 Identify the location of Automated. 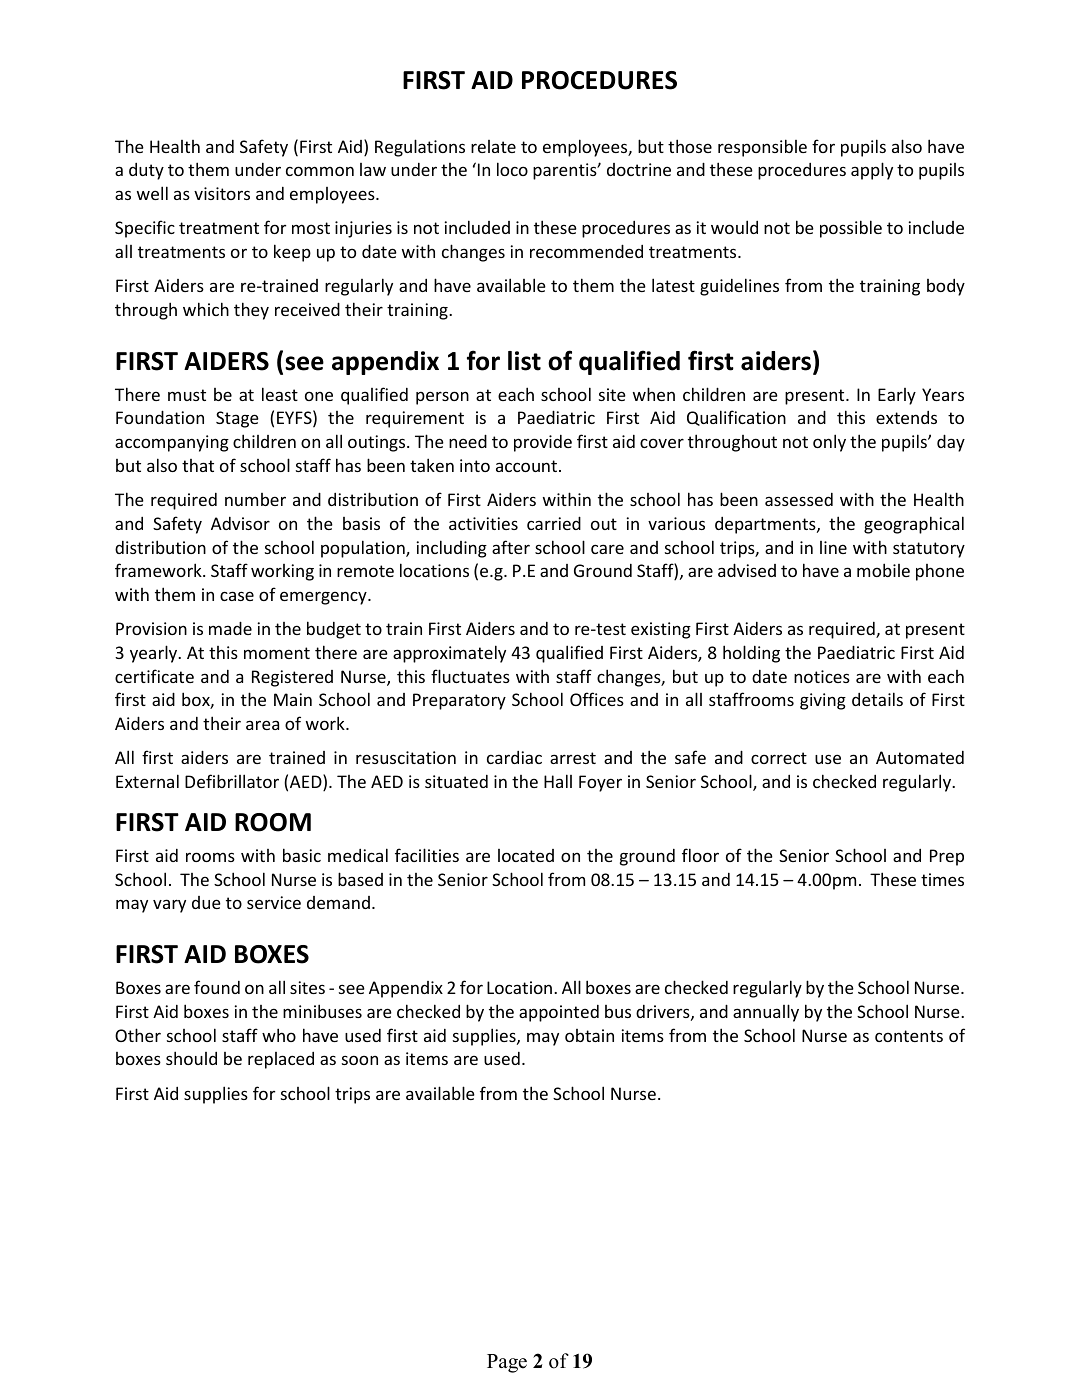
(920, 757).
